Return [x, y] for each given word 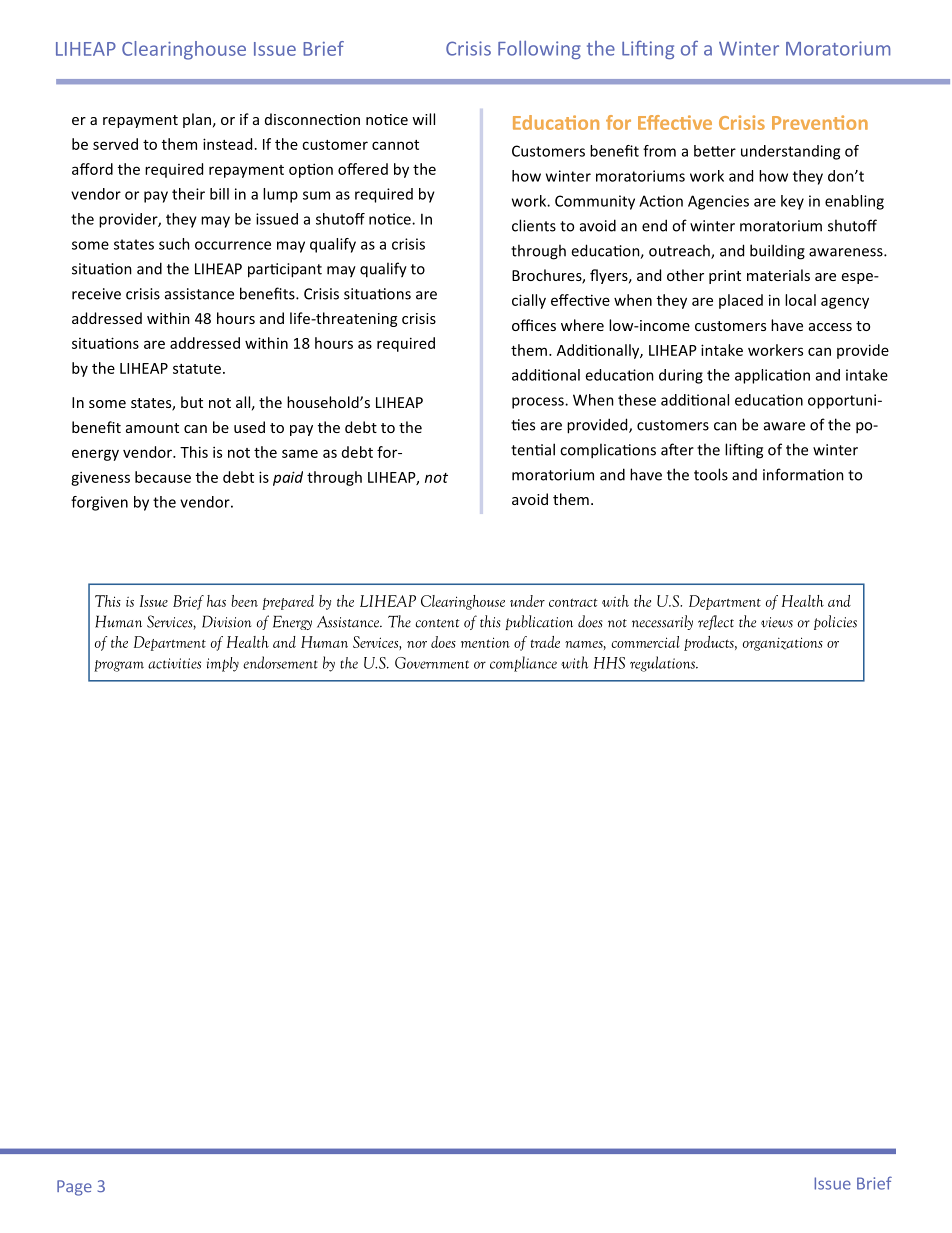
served [115, 144]
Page [74, 1188]
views [777, 622]
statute [197, 369]
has [216, 601]
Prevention [820, 122]
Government [432, 663]
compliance [523, 664]
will [423, 119]
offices [534, 325]
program [119, 666]
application [772, 376]
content [437, 623]
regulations [663, 664]
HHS [609, 663]
